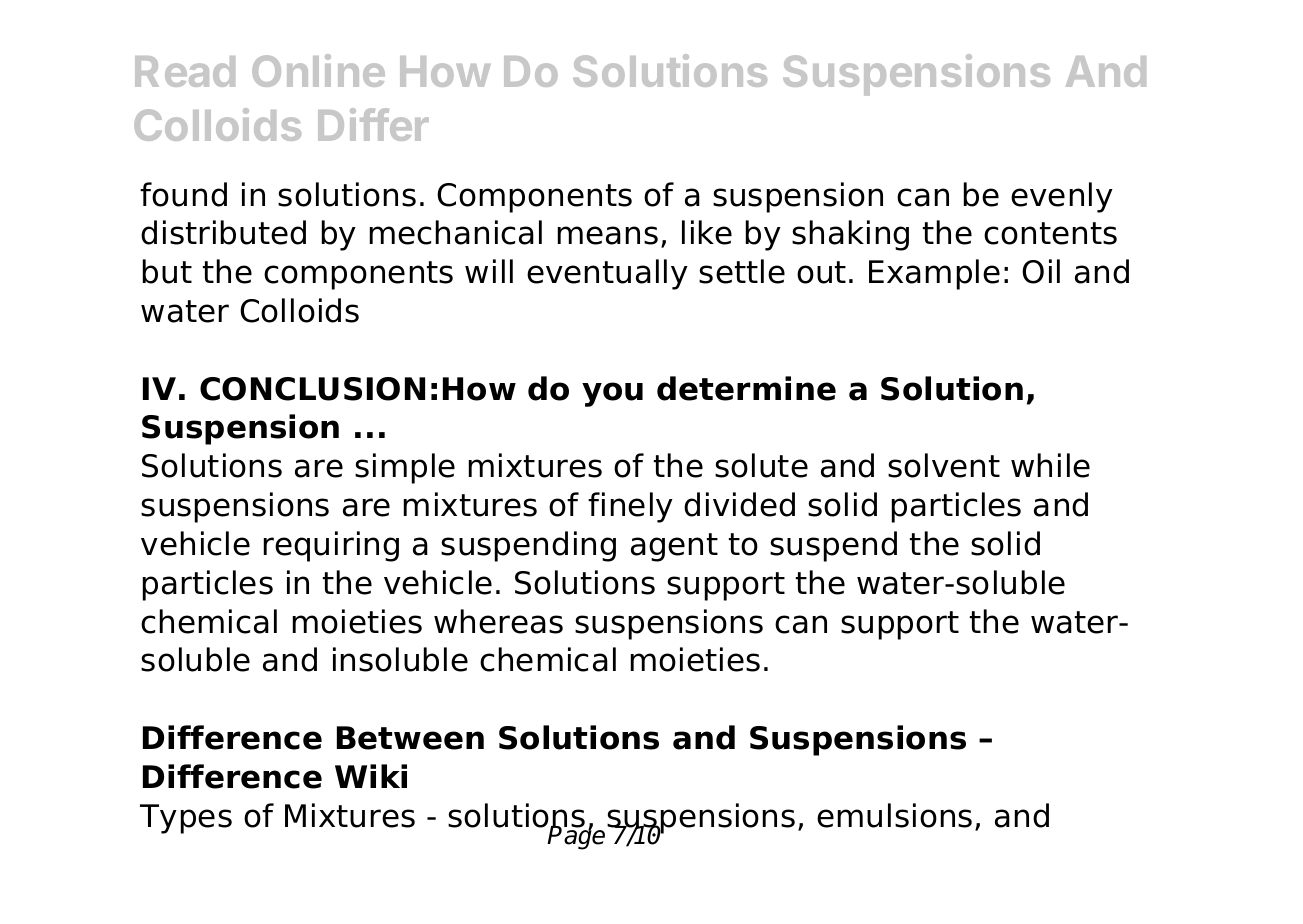 The width and height of the page is (1303, 924). What do you see at coordinates (944, 465) in the page?
I see `solvent` at bounding box center [944, 465].
